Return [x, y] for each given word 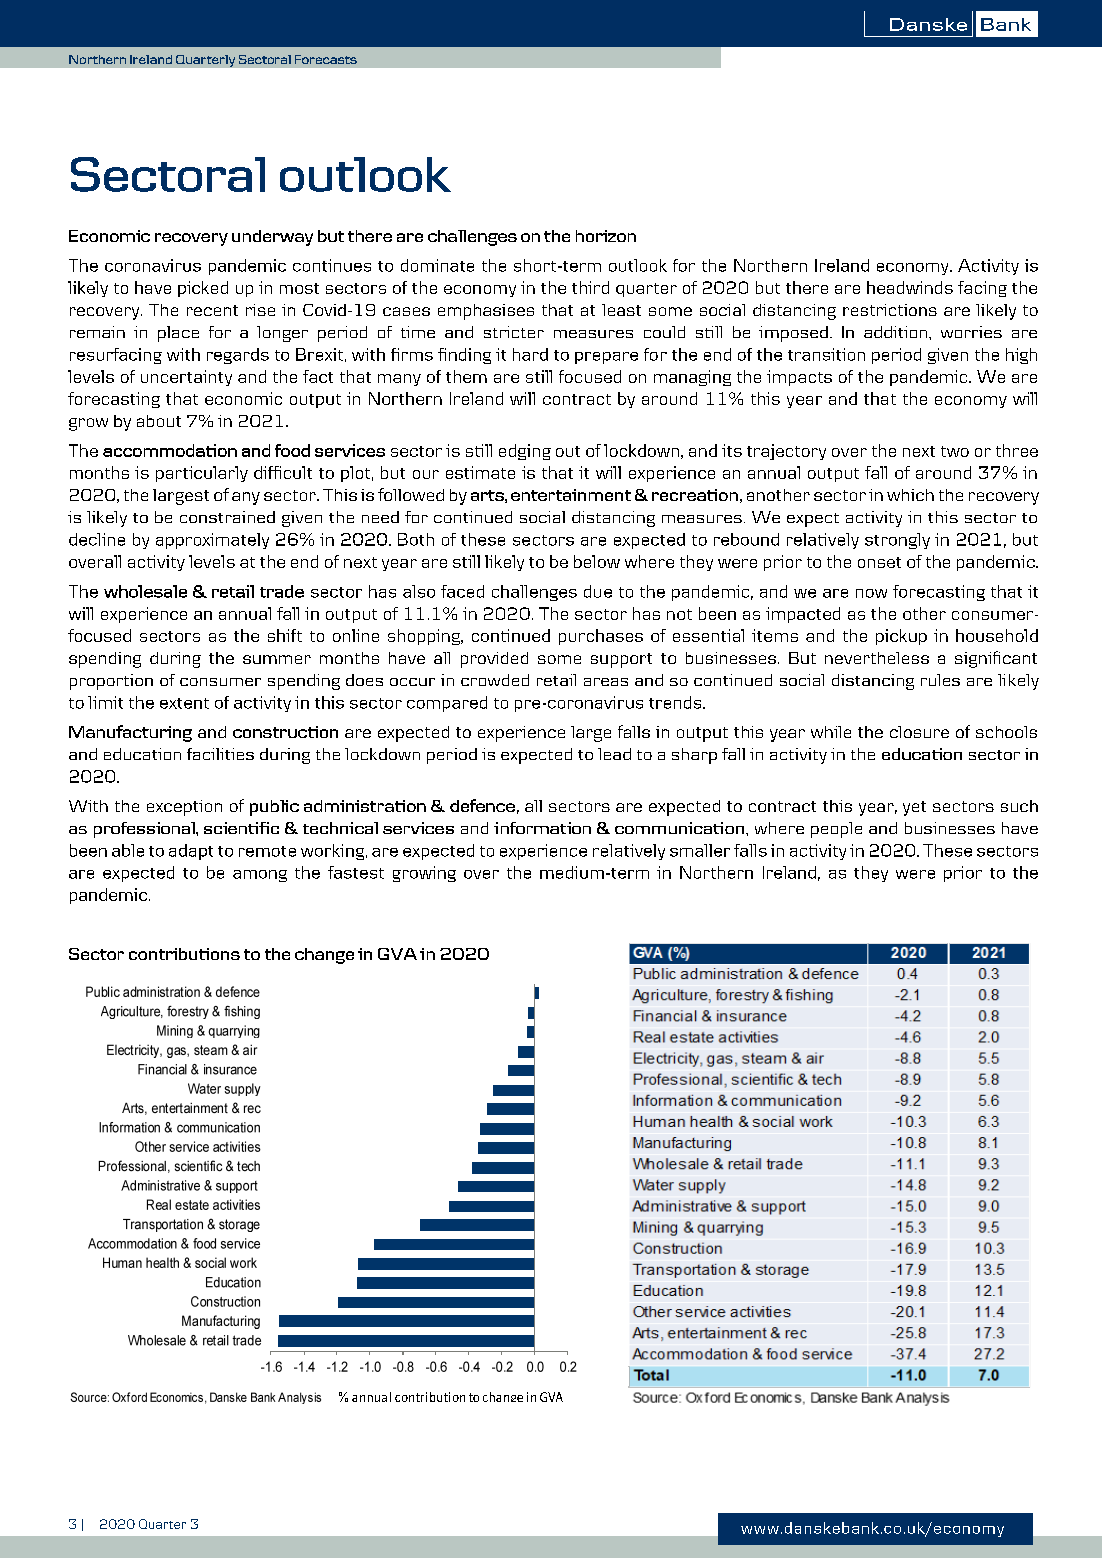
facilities [220, 754]
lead [614, 754]
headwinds [910, 287]
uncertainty [186, 378]
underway [272, 238]
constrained [227, 517]
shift [285, 635]
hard [530, 354]
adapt [191, 852]
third [590, 287]
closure [919, 732]
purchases [601, 637]
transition [826, 354]
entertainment [571, 495]
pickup [901, 637]
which [910, 495]
